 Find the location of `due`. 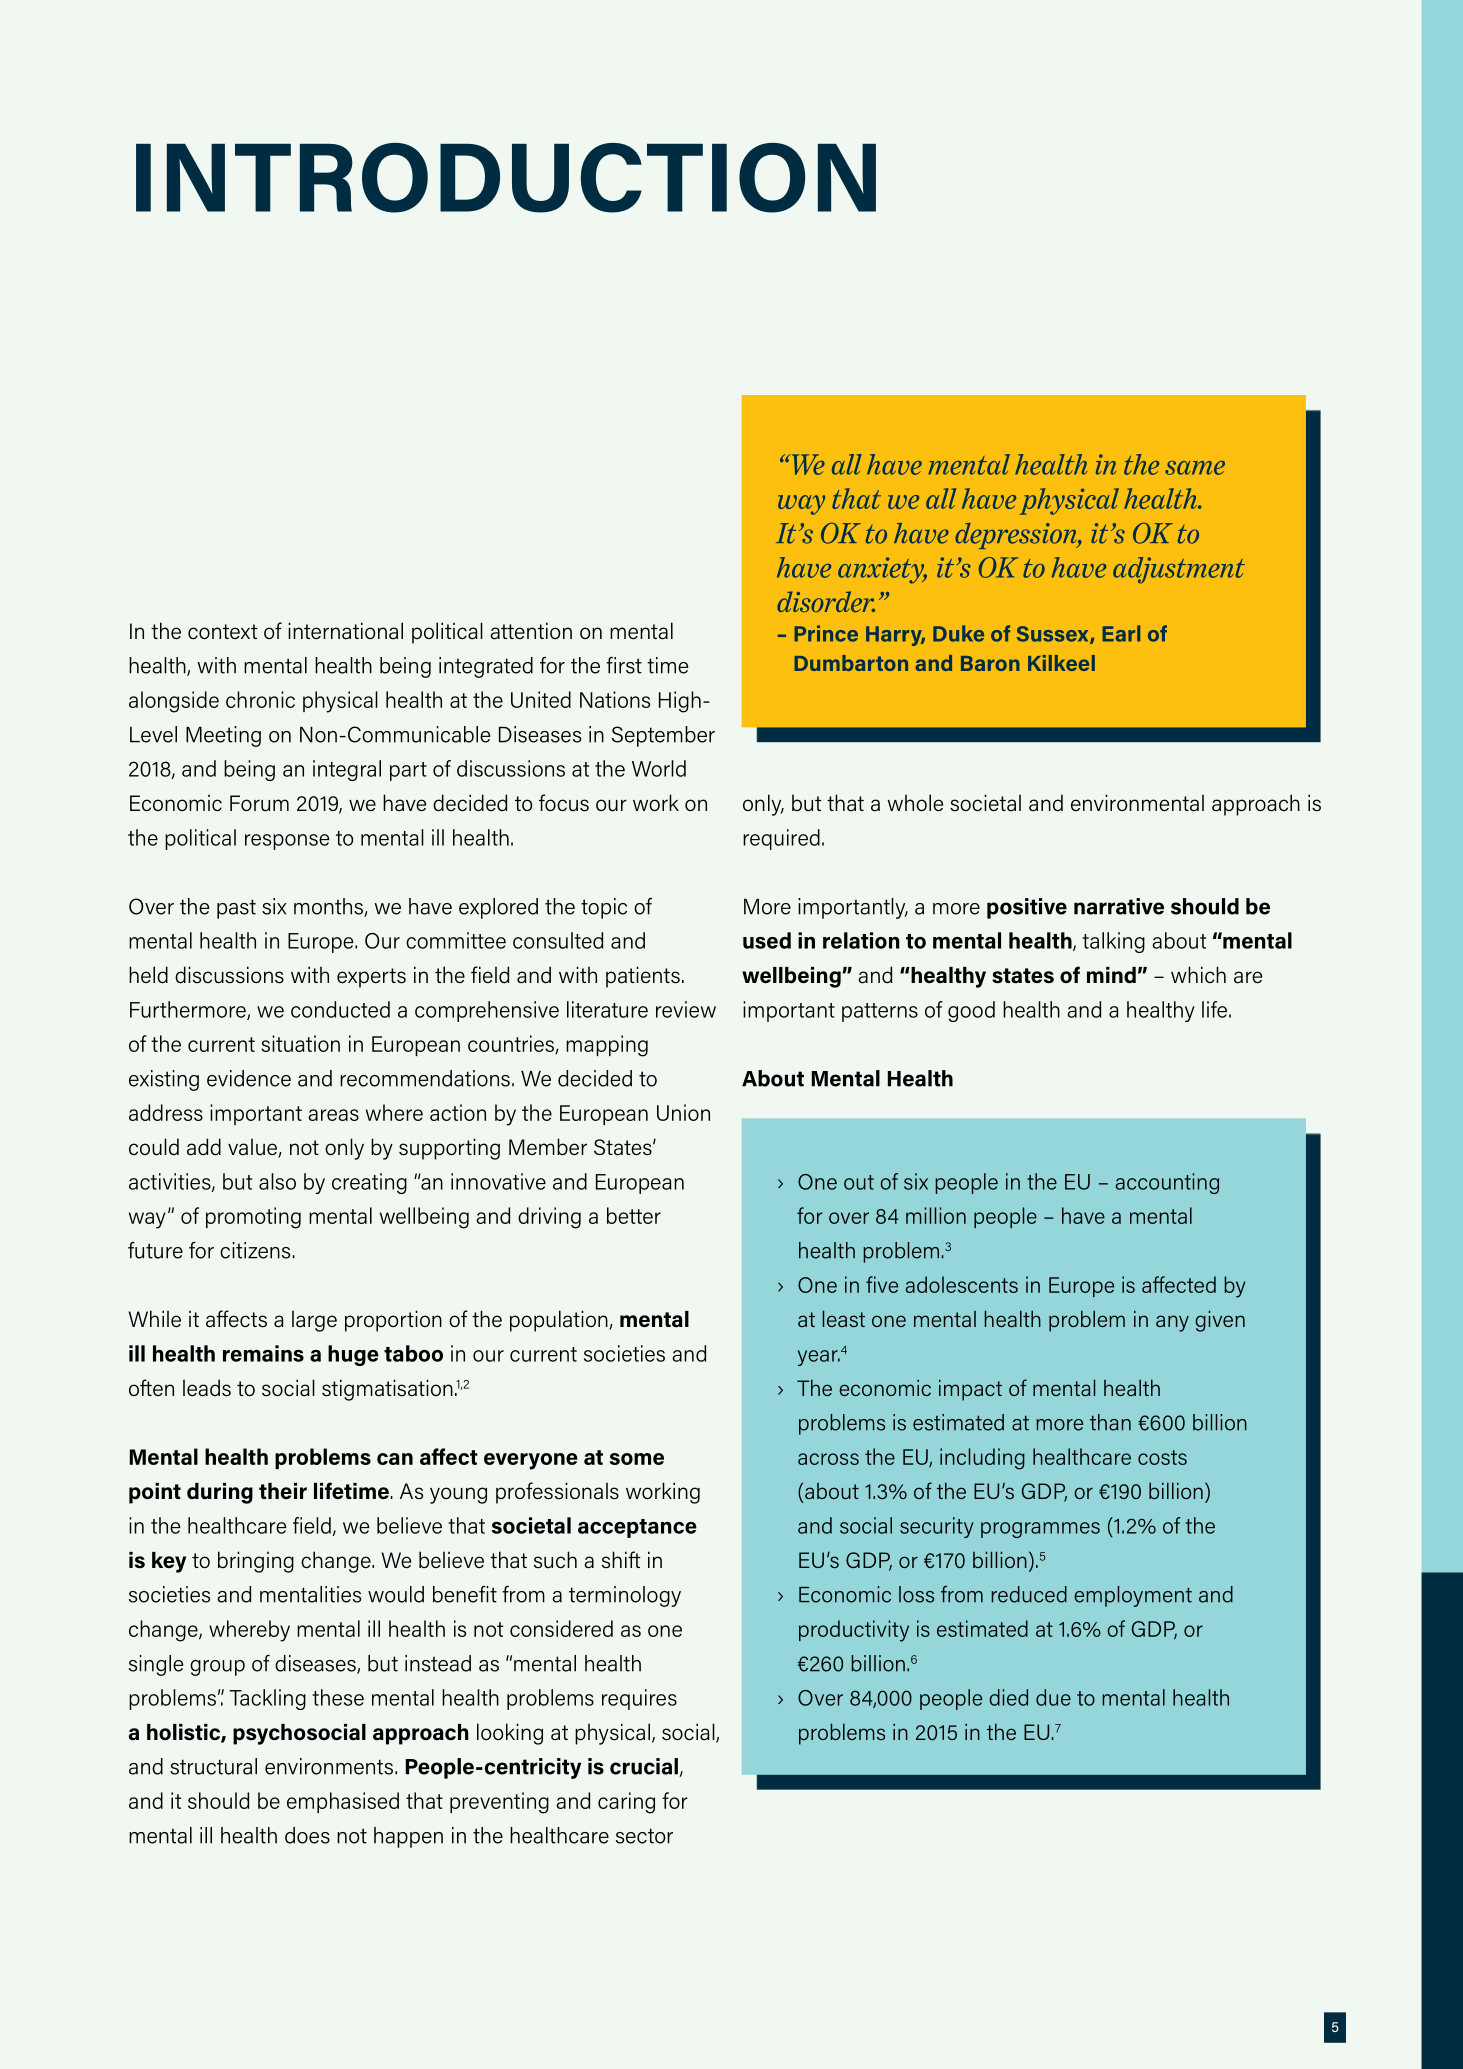

due is located at coordinates (1053, 1697).
